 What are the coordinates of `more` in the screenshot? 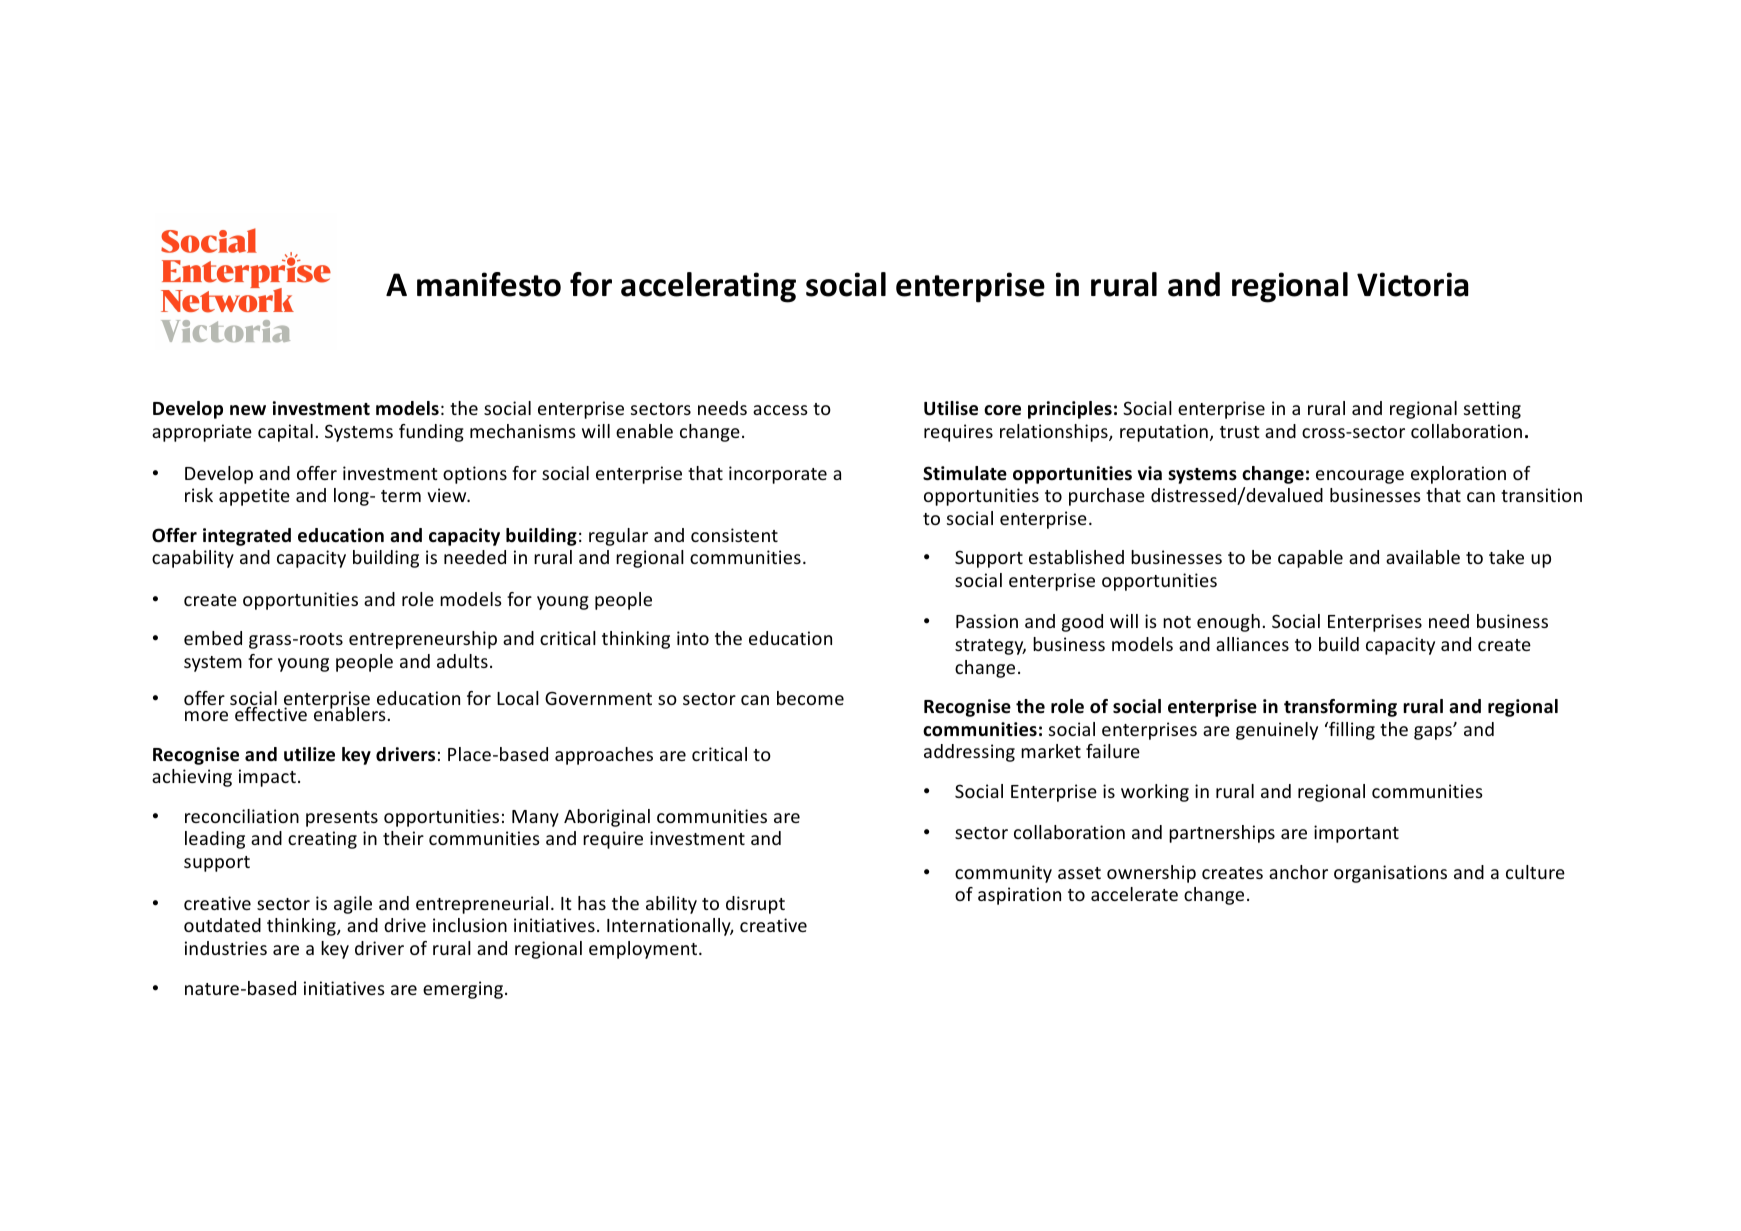 It's located at (206, 716).
